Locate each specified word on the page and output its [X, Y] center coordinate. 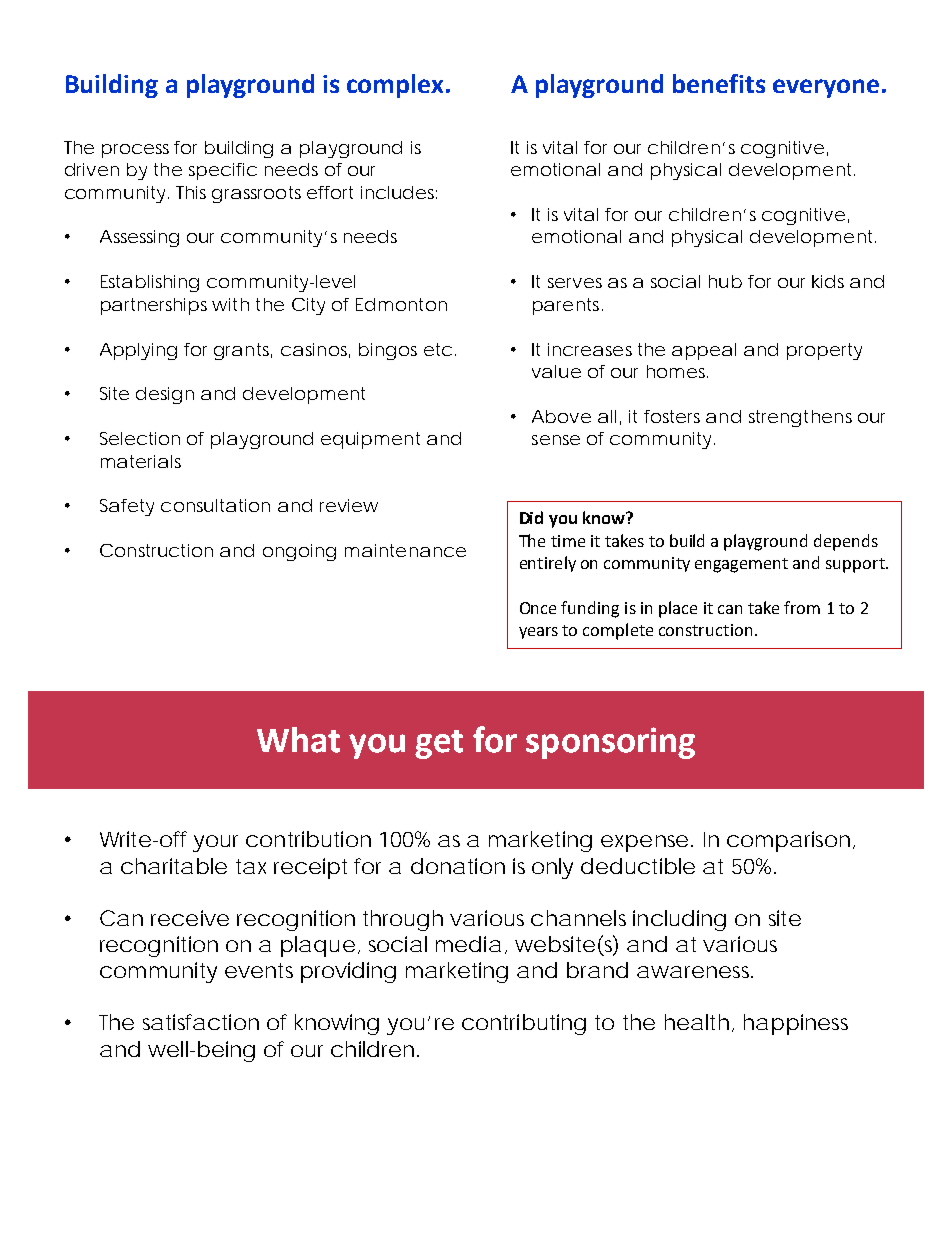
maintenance [405, 550]
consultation [215, 505]
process [135, 151]
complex [395, 86]
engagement [741, 565]
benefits [719, 83]
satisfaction [201, 1022]
